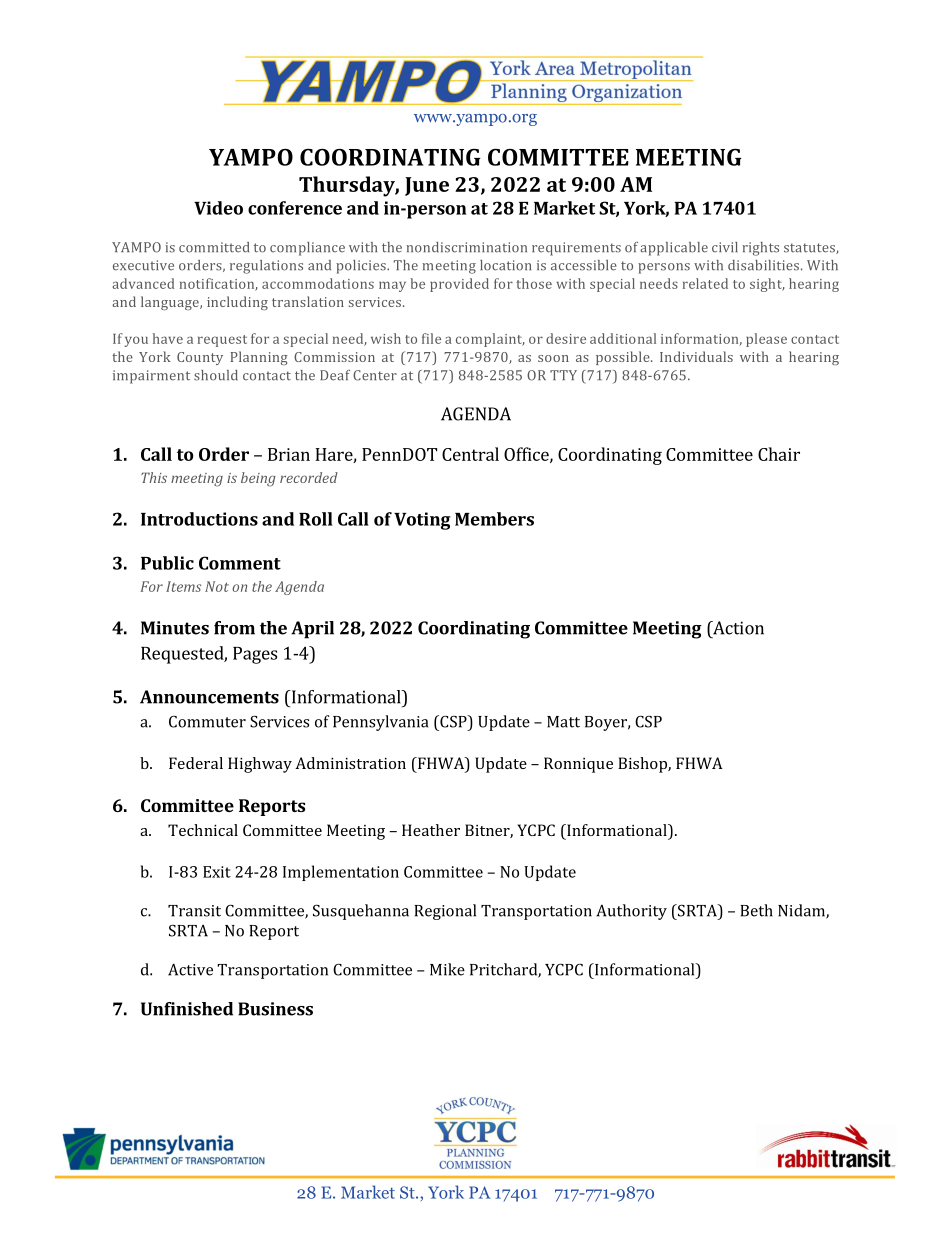 The height and width of the screenshot is (1233, 952). Describe the element at coordinates (190, 969) in the screenshot. I see `Active` at that location.
